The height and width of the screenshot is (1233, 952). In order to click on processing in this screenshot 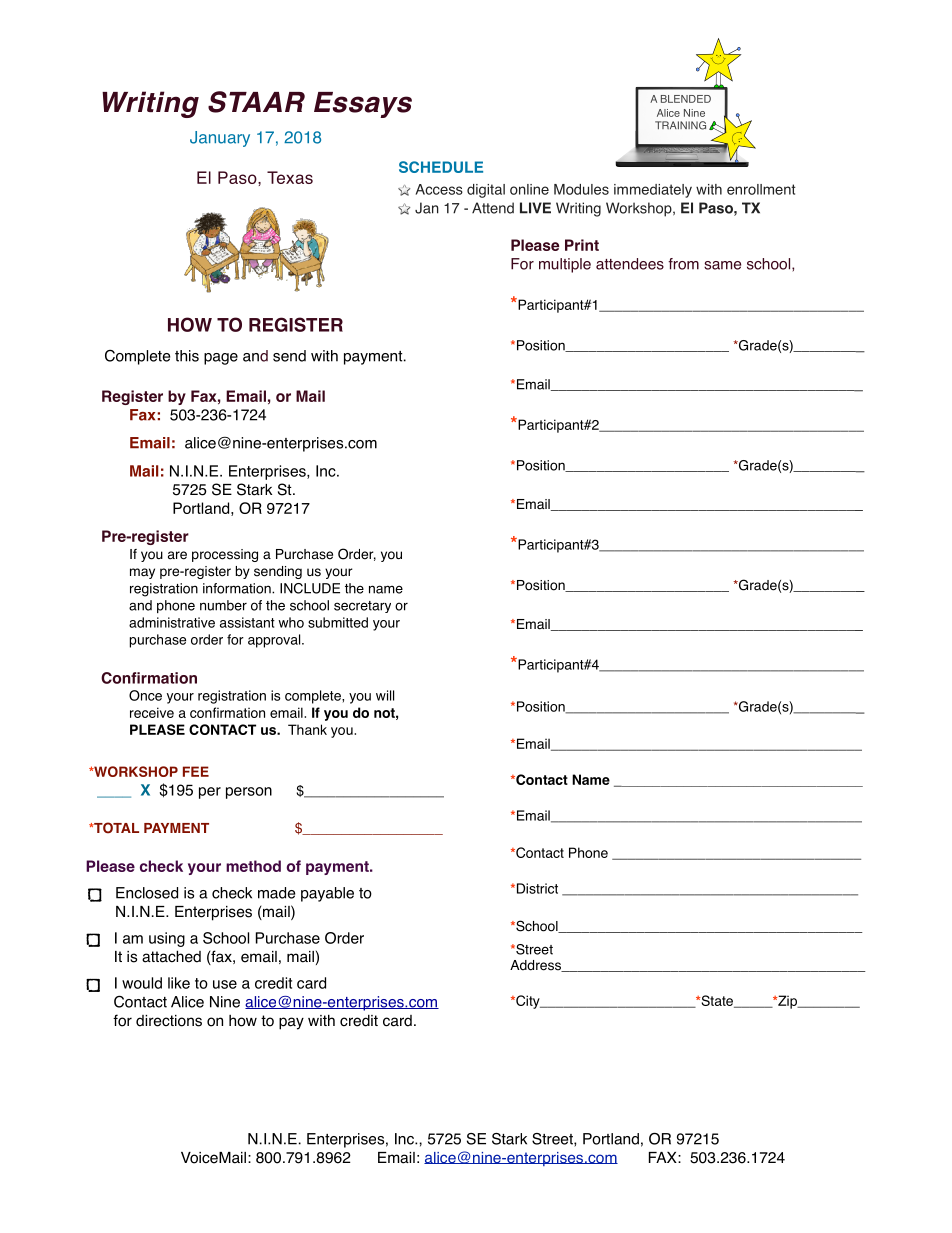, I will do `click(225, 555)`.
